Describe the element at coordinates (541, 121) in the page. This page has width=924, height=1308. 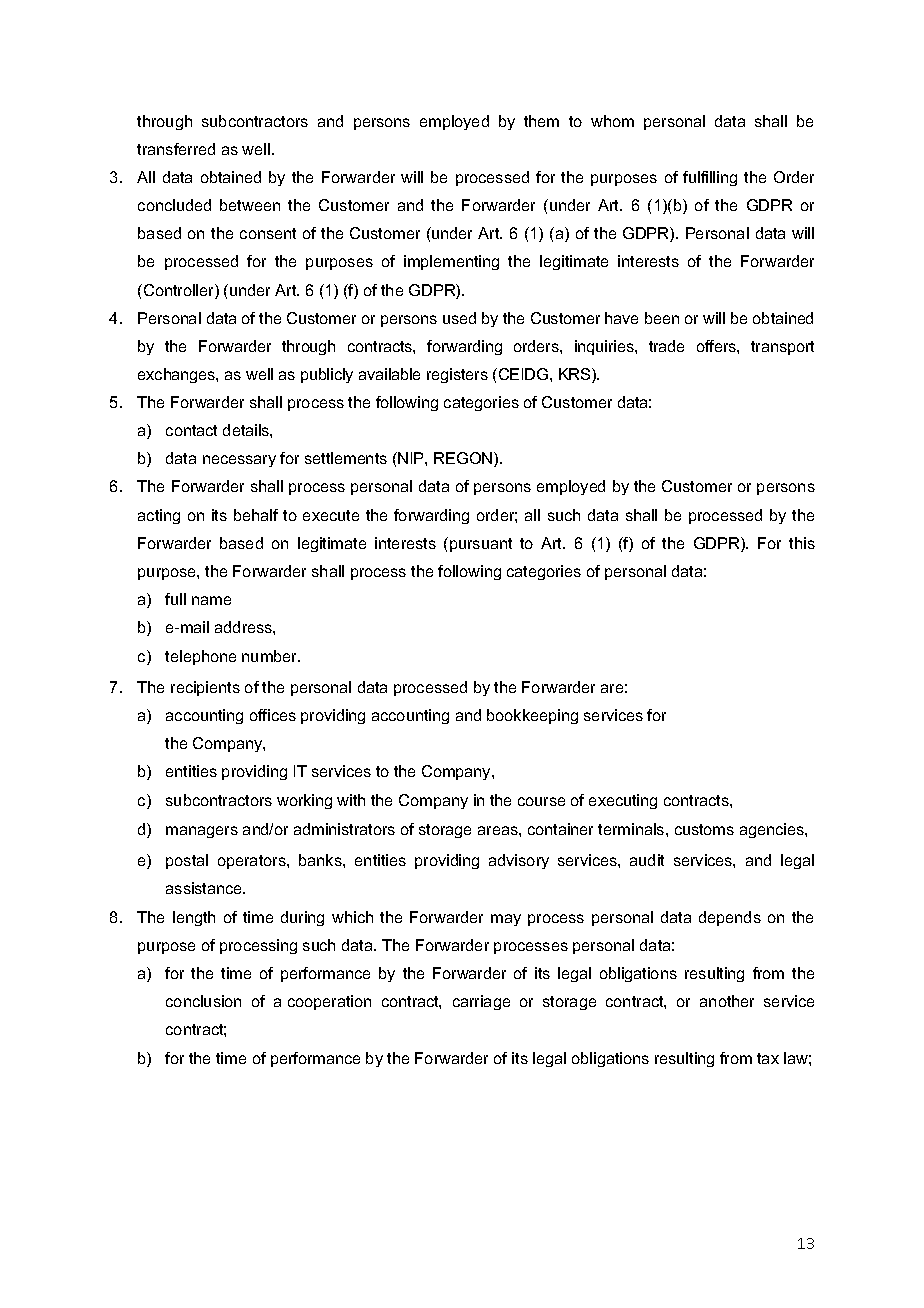
I see `them` at that location.
